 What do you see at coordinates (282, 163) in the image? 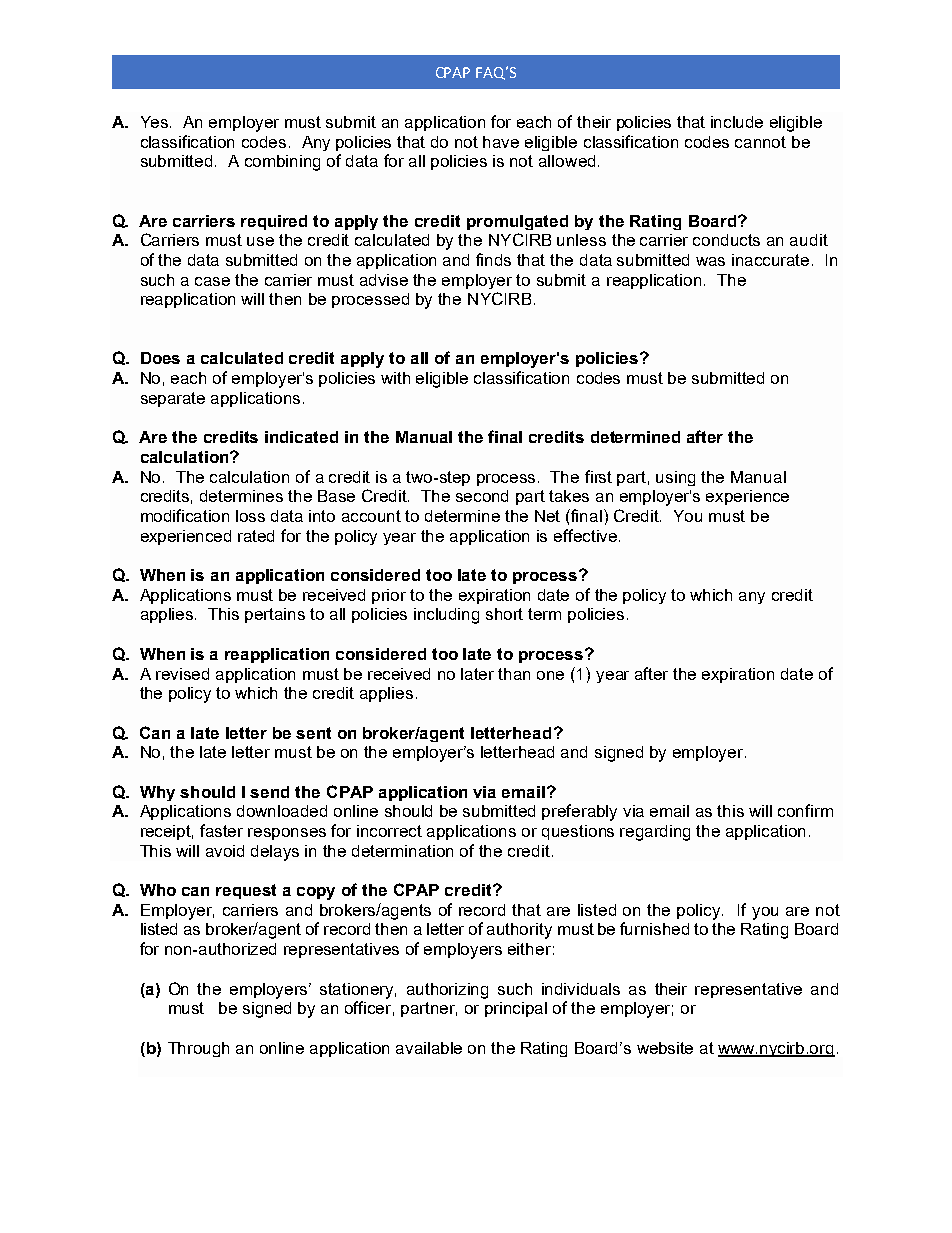
I see `combining` at bounding box center [282, 163].
